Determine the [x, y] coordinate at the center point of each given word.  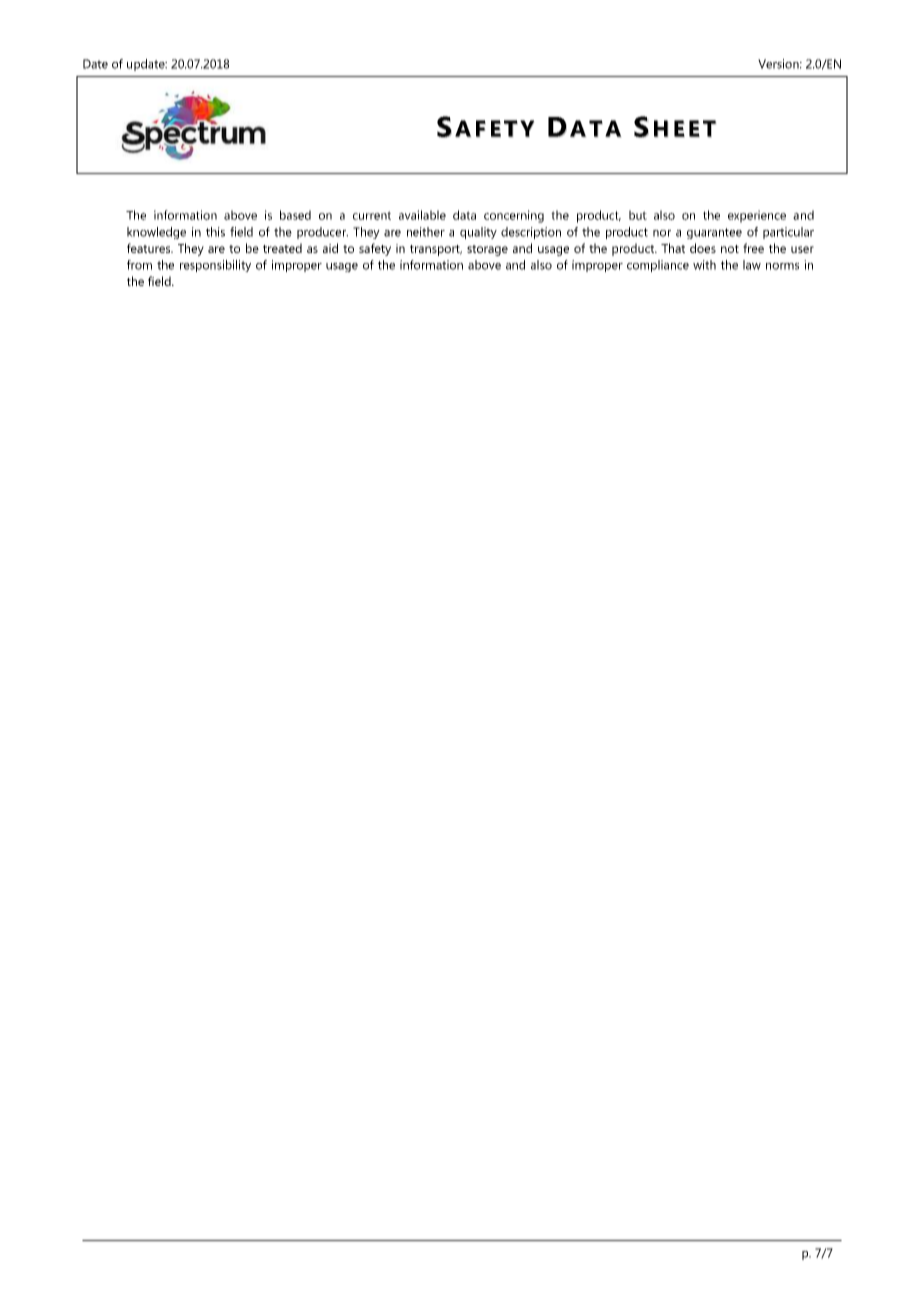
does [703, 248]
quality [478, 233]
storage [487, 250]
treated [282, 248]
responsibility [215, 266]
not [730, 249]
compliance [658, 266]
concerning [514, 216]
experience [757, 216]
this [215, 232]
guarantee [714, 233]
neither [426, 232]
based [295, 215]
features [150, 248]
